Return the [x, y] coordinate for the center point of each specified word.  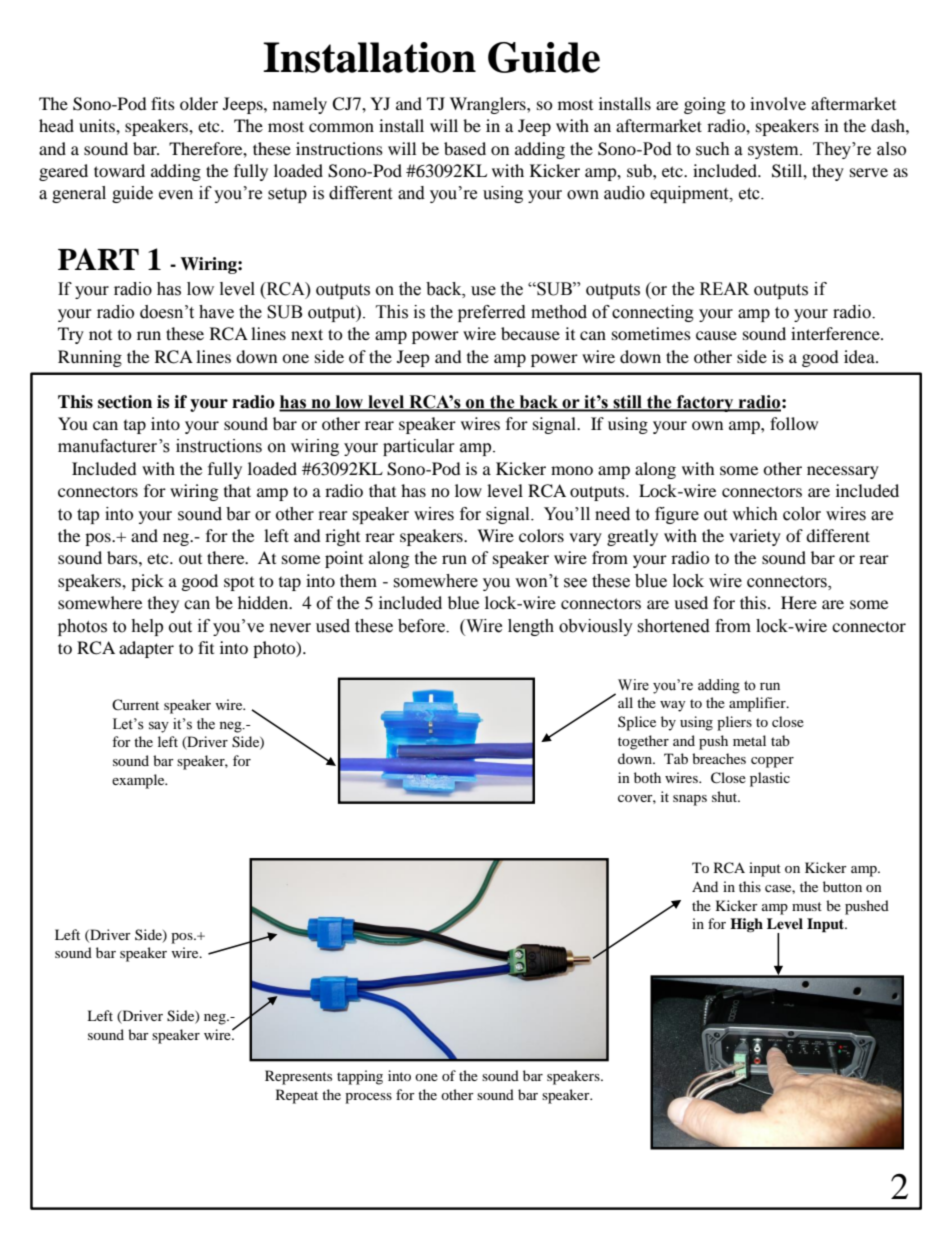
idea [860, 356]
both [647, 777]
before [422, 626]
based [465, 148]
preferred [492, 313]
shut [725, 796]
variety [755, 537]
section [125, 402]
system [774, 151]
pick [147, 582]
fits [163, 103]
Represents [298, 1077]
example [139, 781]
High [746, 925]
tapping [360, 1077]
